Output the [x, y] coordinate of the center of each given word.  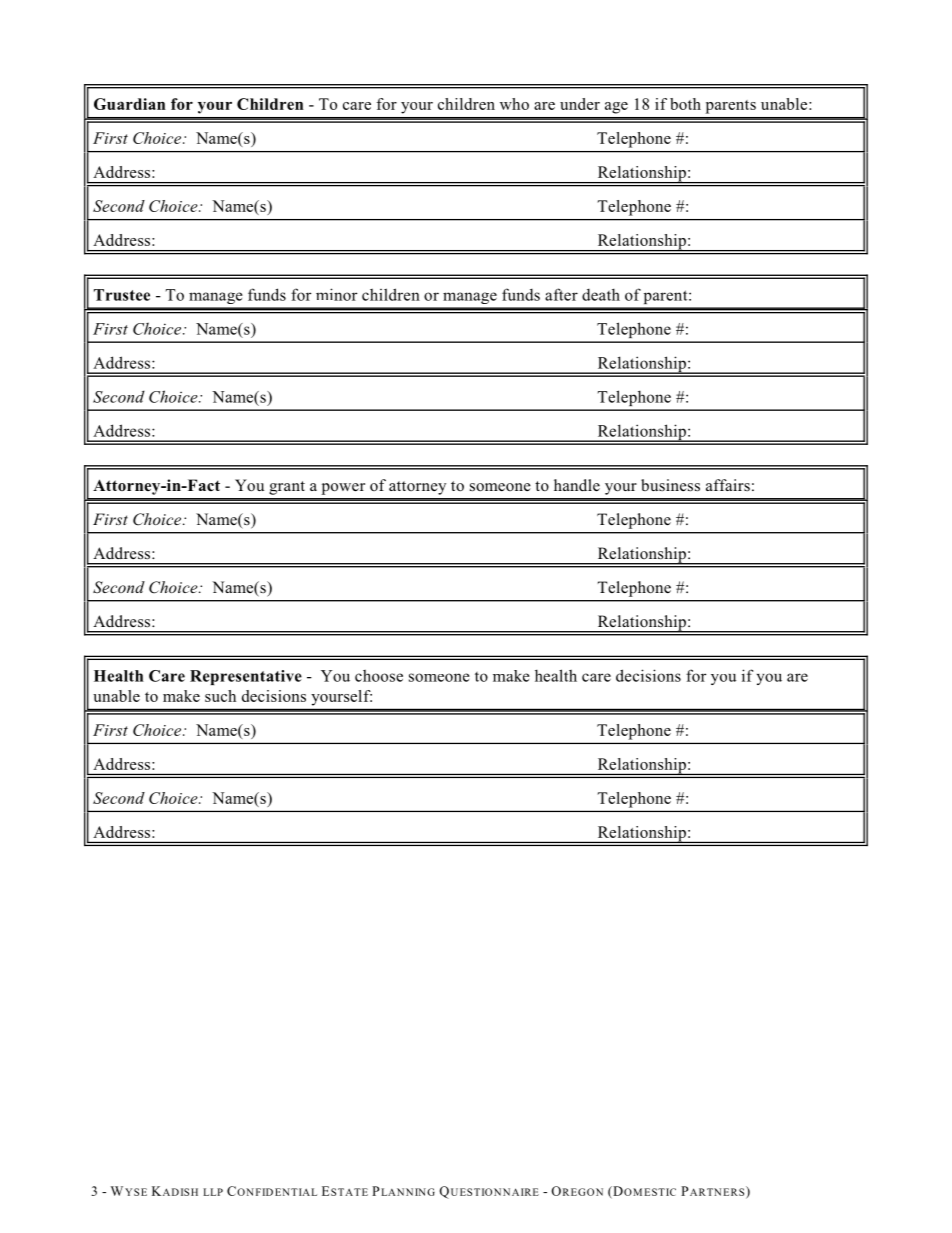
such [220, 696]
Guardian [130, 104]
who [514, 104]
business [670, 485]
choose [379, 676]
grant [287, 488]
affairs [728, 485]
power [343, 489]
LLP [213, 1192]
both [685, 104]
